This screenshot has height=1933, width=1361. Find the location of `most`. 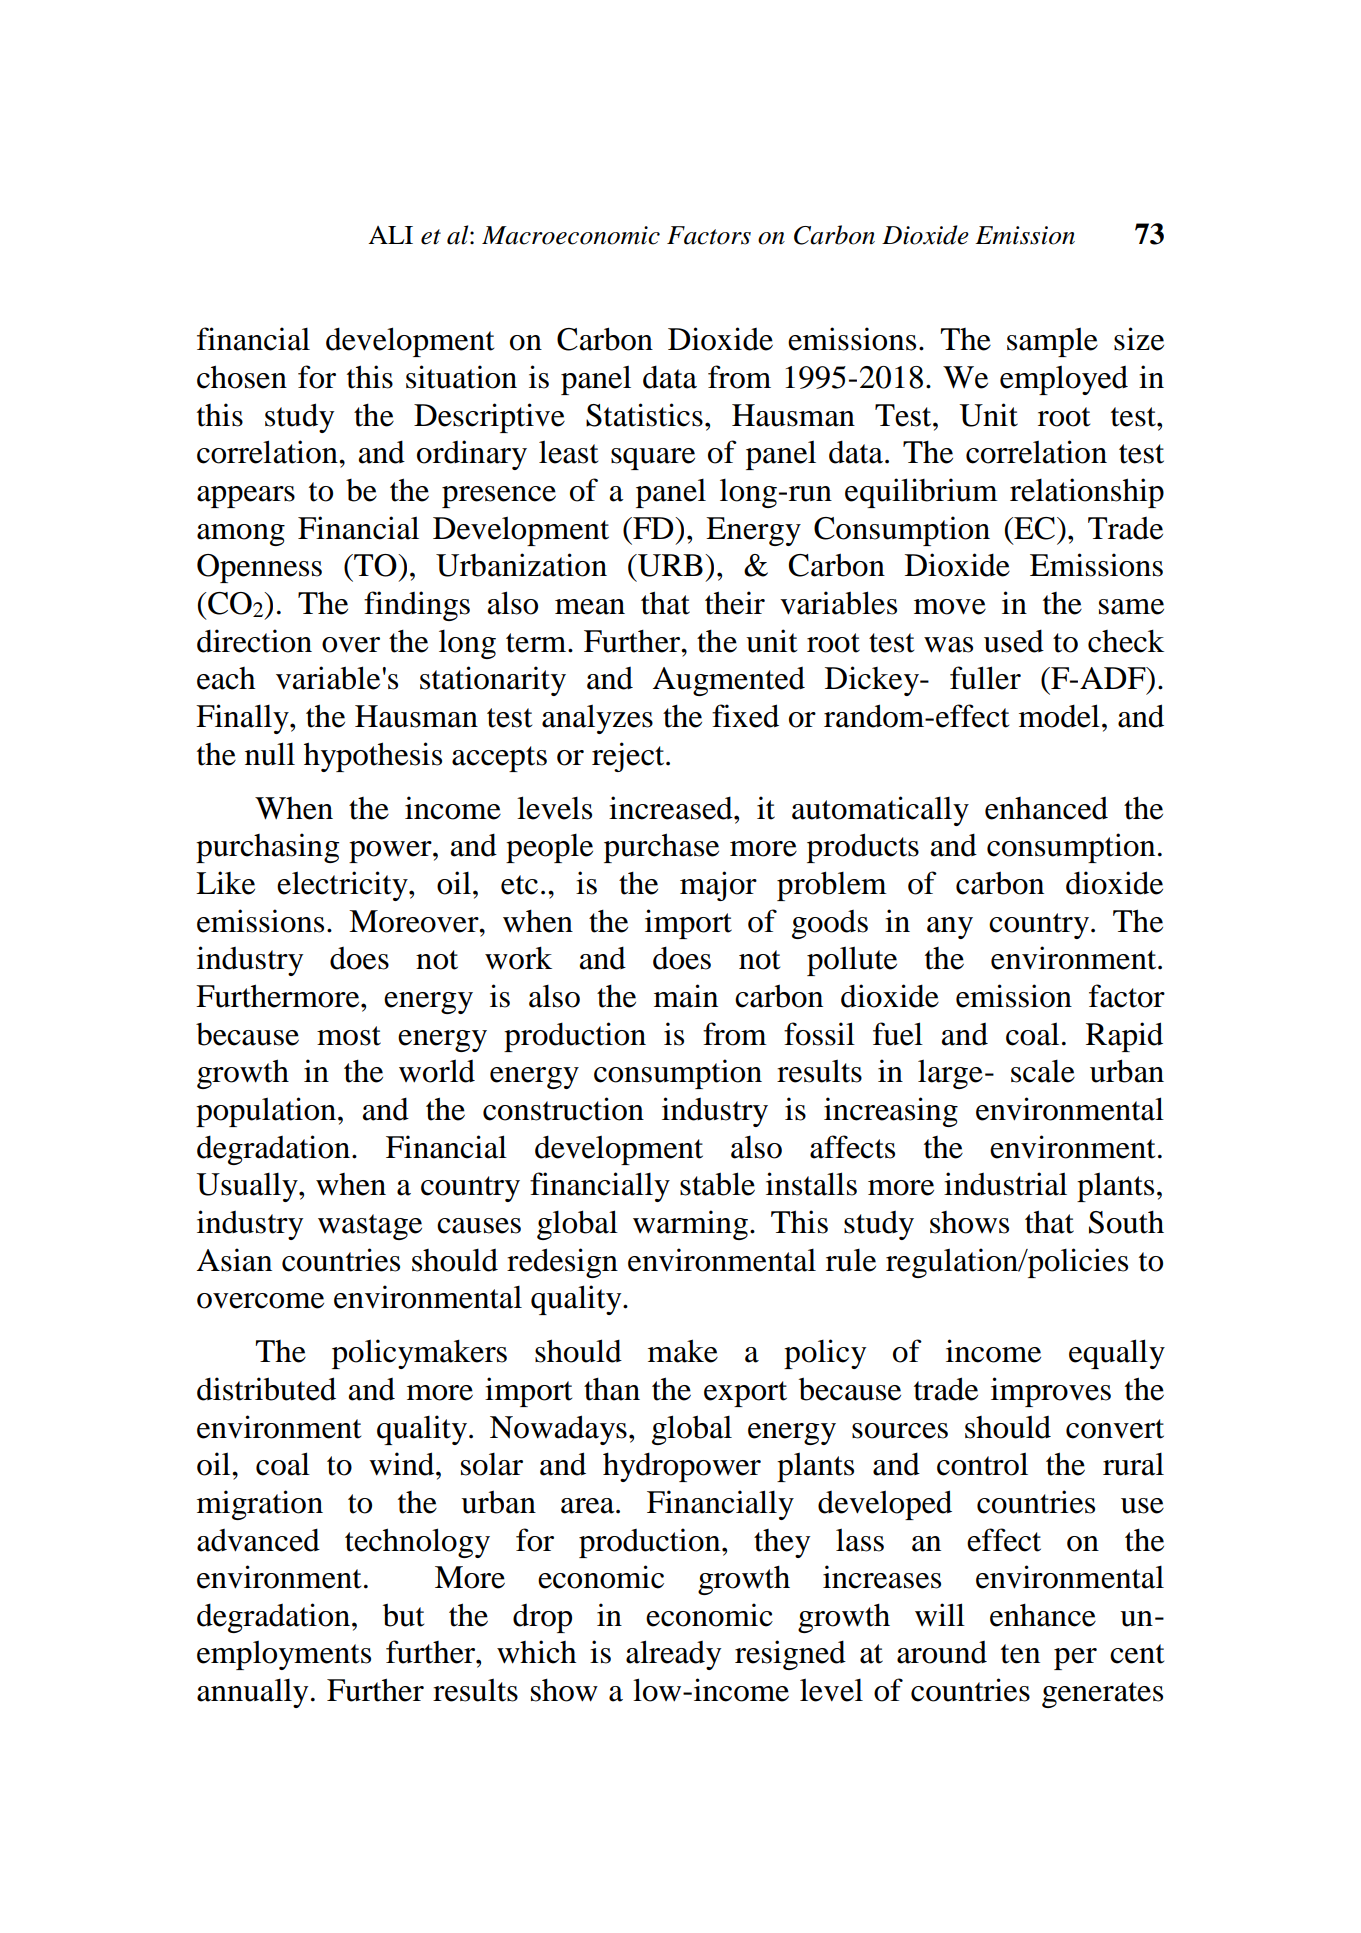

most is located at coordinates (349, 1036).
